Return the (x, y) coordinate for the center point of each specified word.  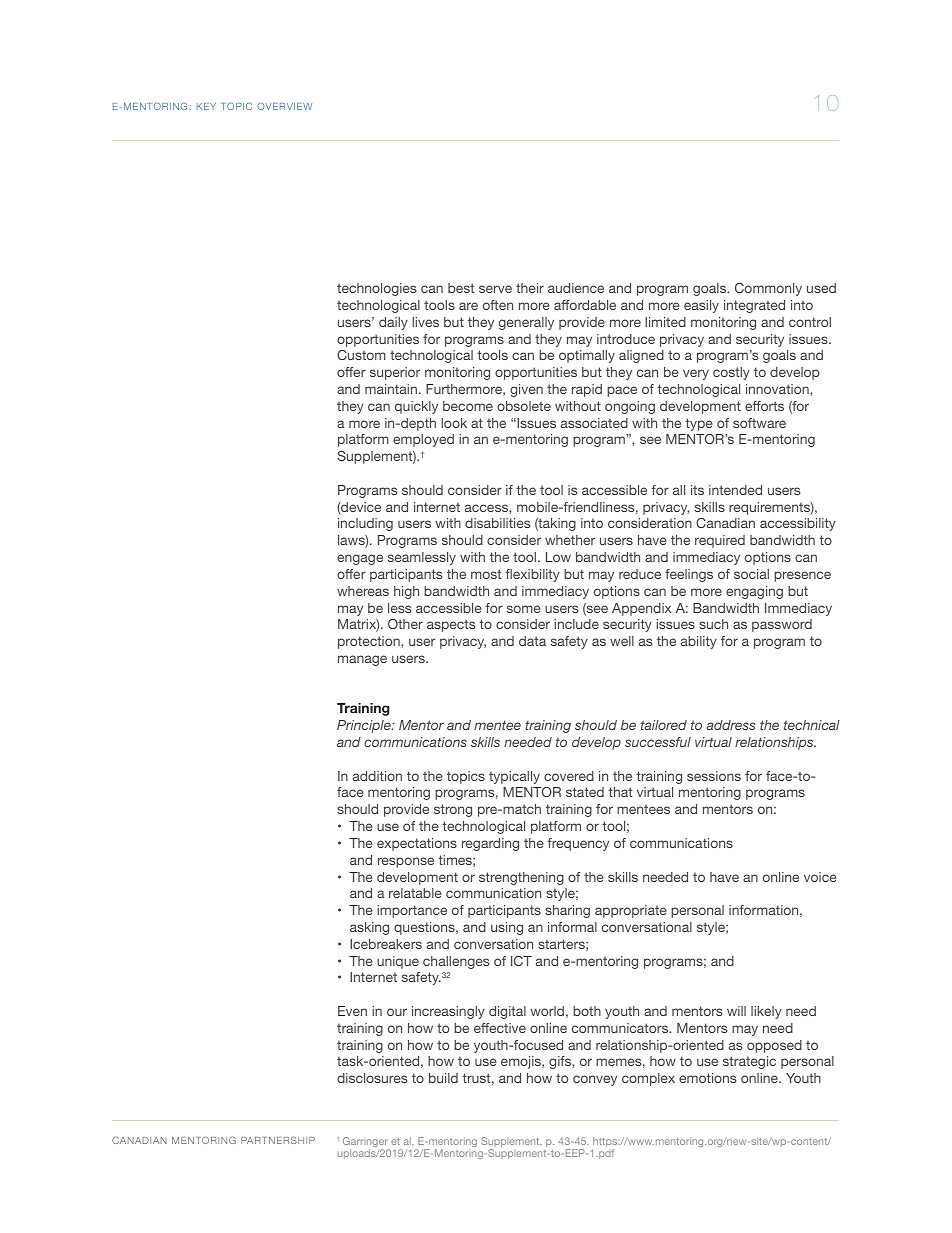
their (530, 288)
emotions (707, 1078)
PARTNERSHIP (278, 1140)
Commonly (768, 289)
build (443, 1078)
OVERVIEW (284, 106)
